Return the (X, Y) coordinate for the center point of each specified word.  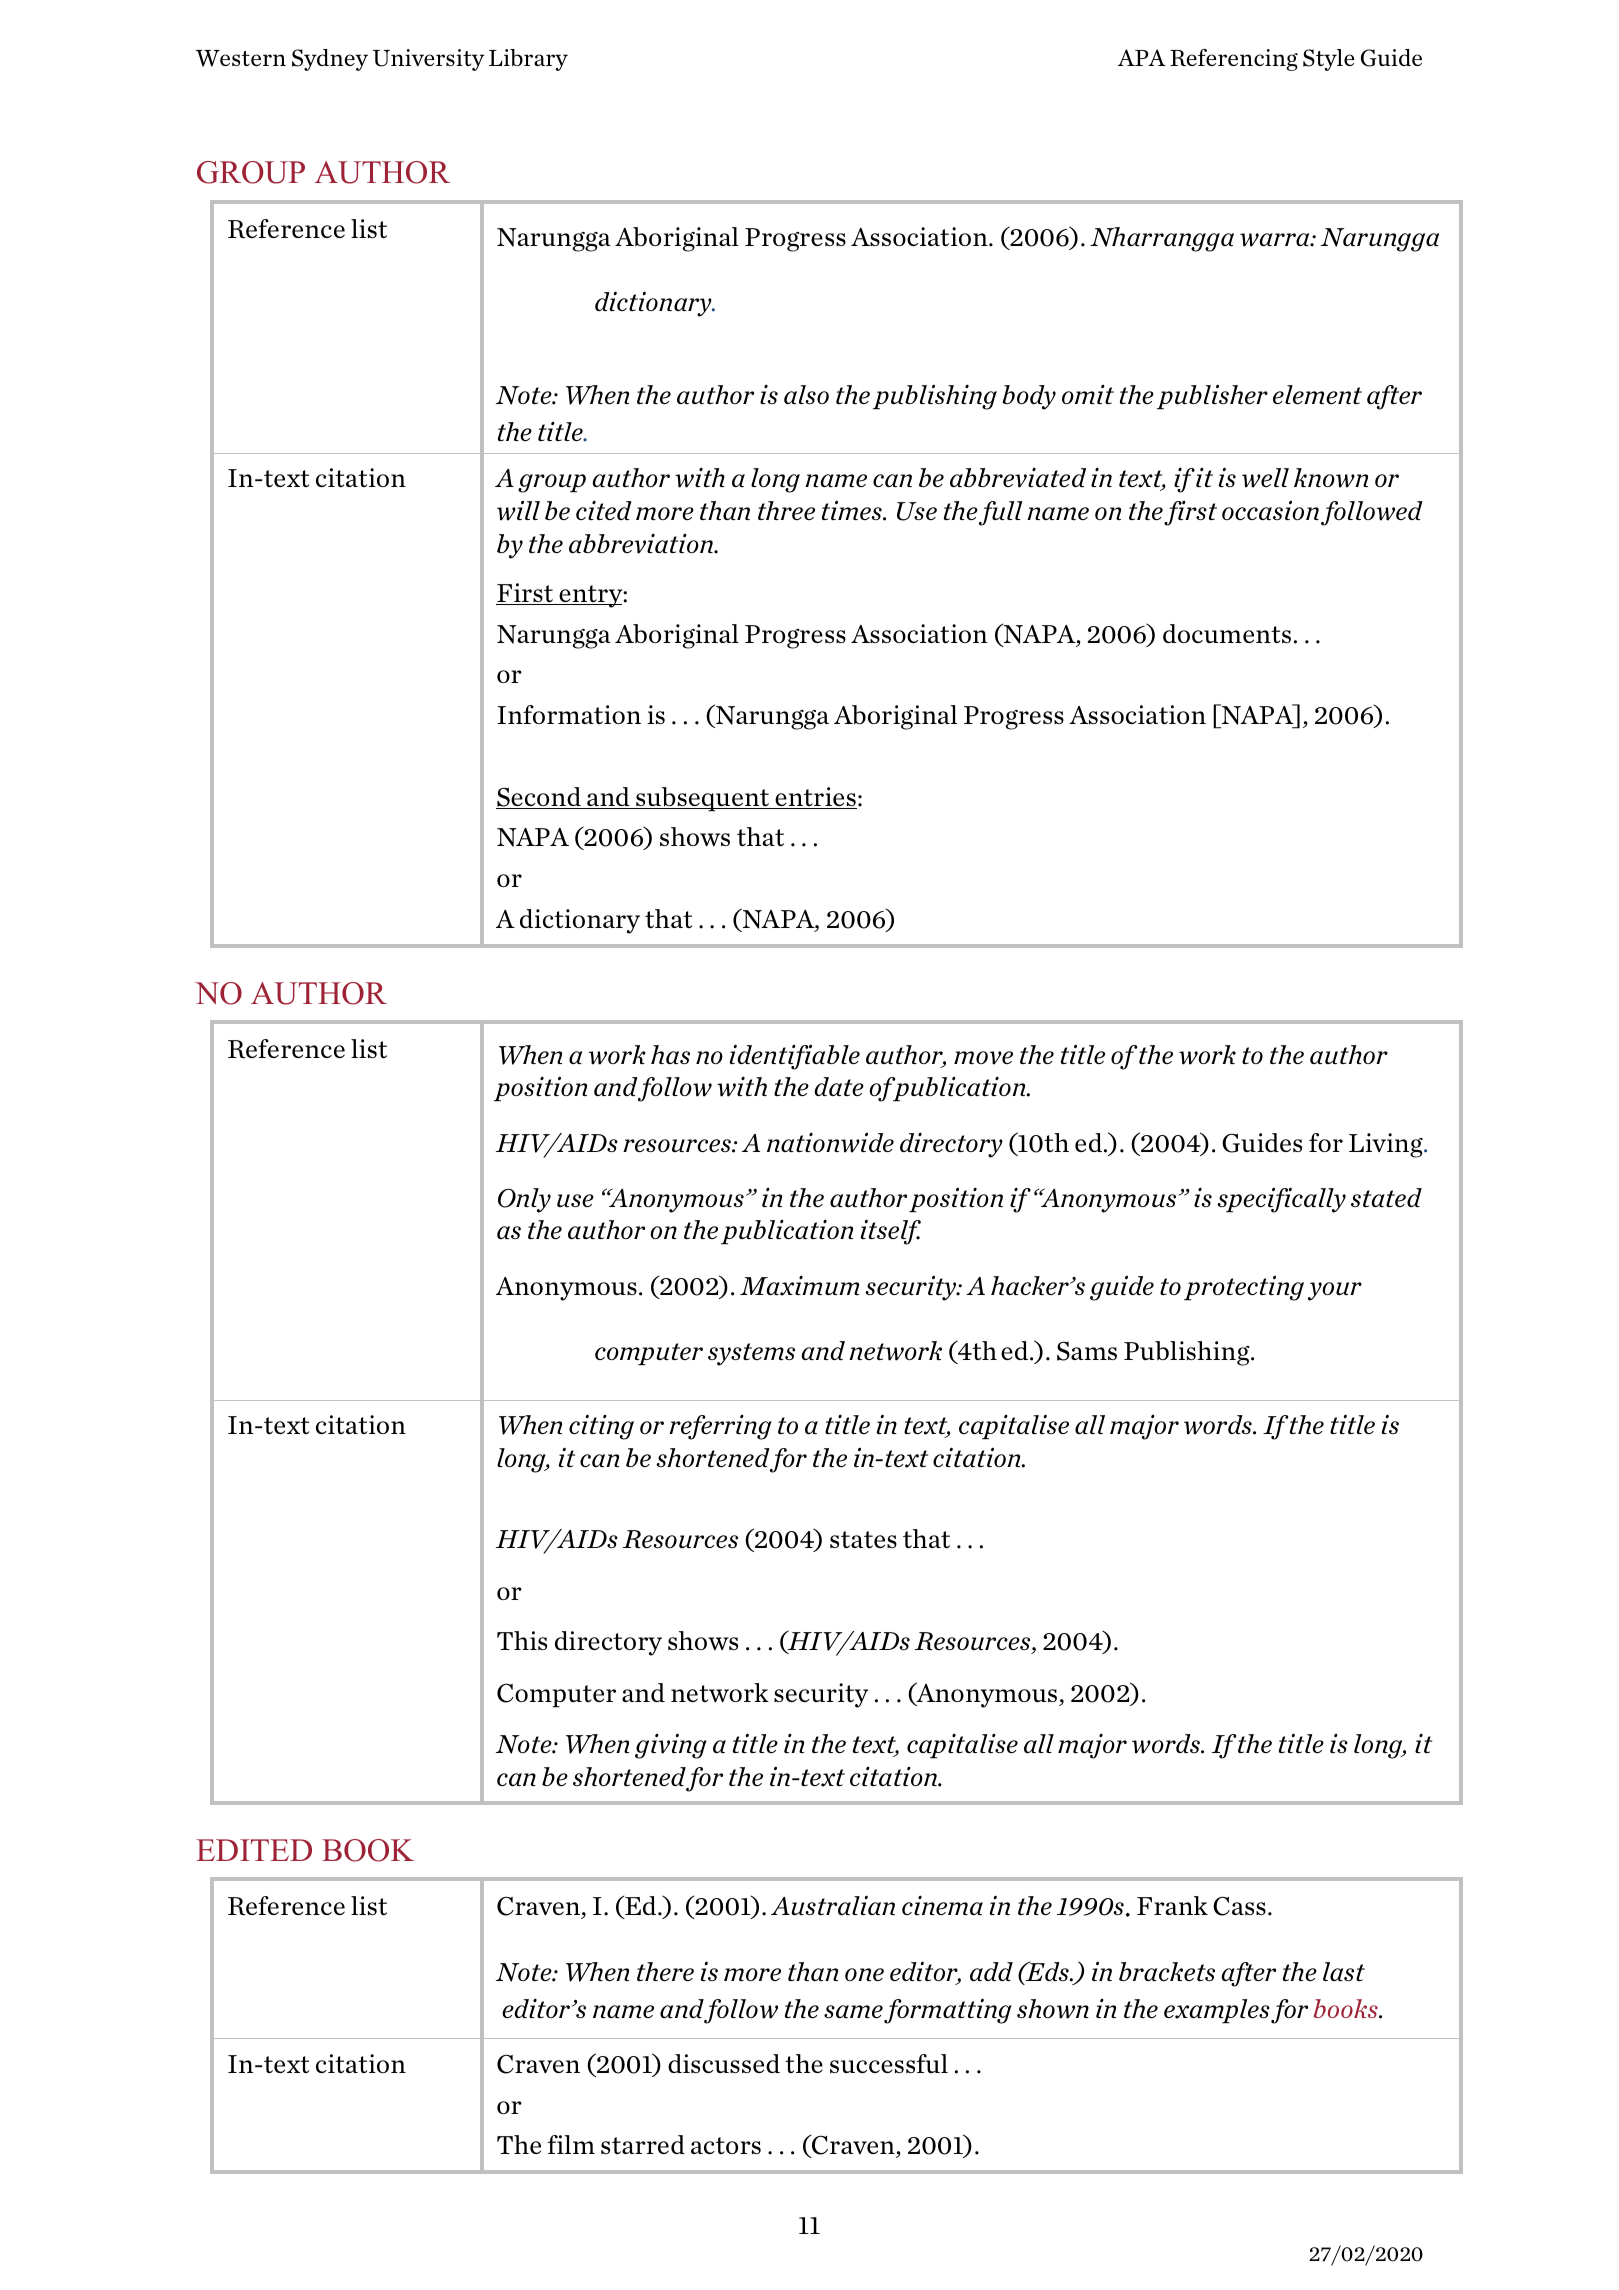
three (786, 510)
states (863, 1539)
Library (528, 60)
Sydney (330, 60)
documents (1227, 633)
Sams (1087, 1351)
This (522, 1640)
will (518, 510)
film (571, 2144)
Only (524, 1200)
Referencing (1234, 60)
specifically (1281, 1200)
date (839, 1086)
